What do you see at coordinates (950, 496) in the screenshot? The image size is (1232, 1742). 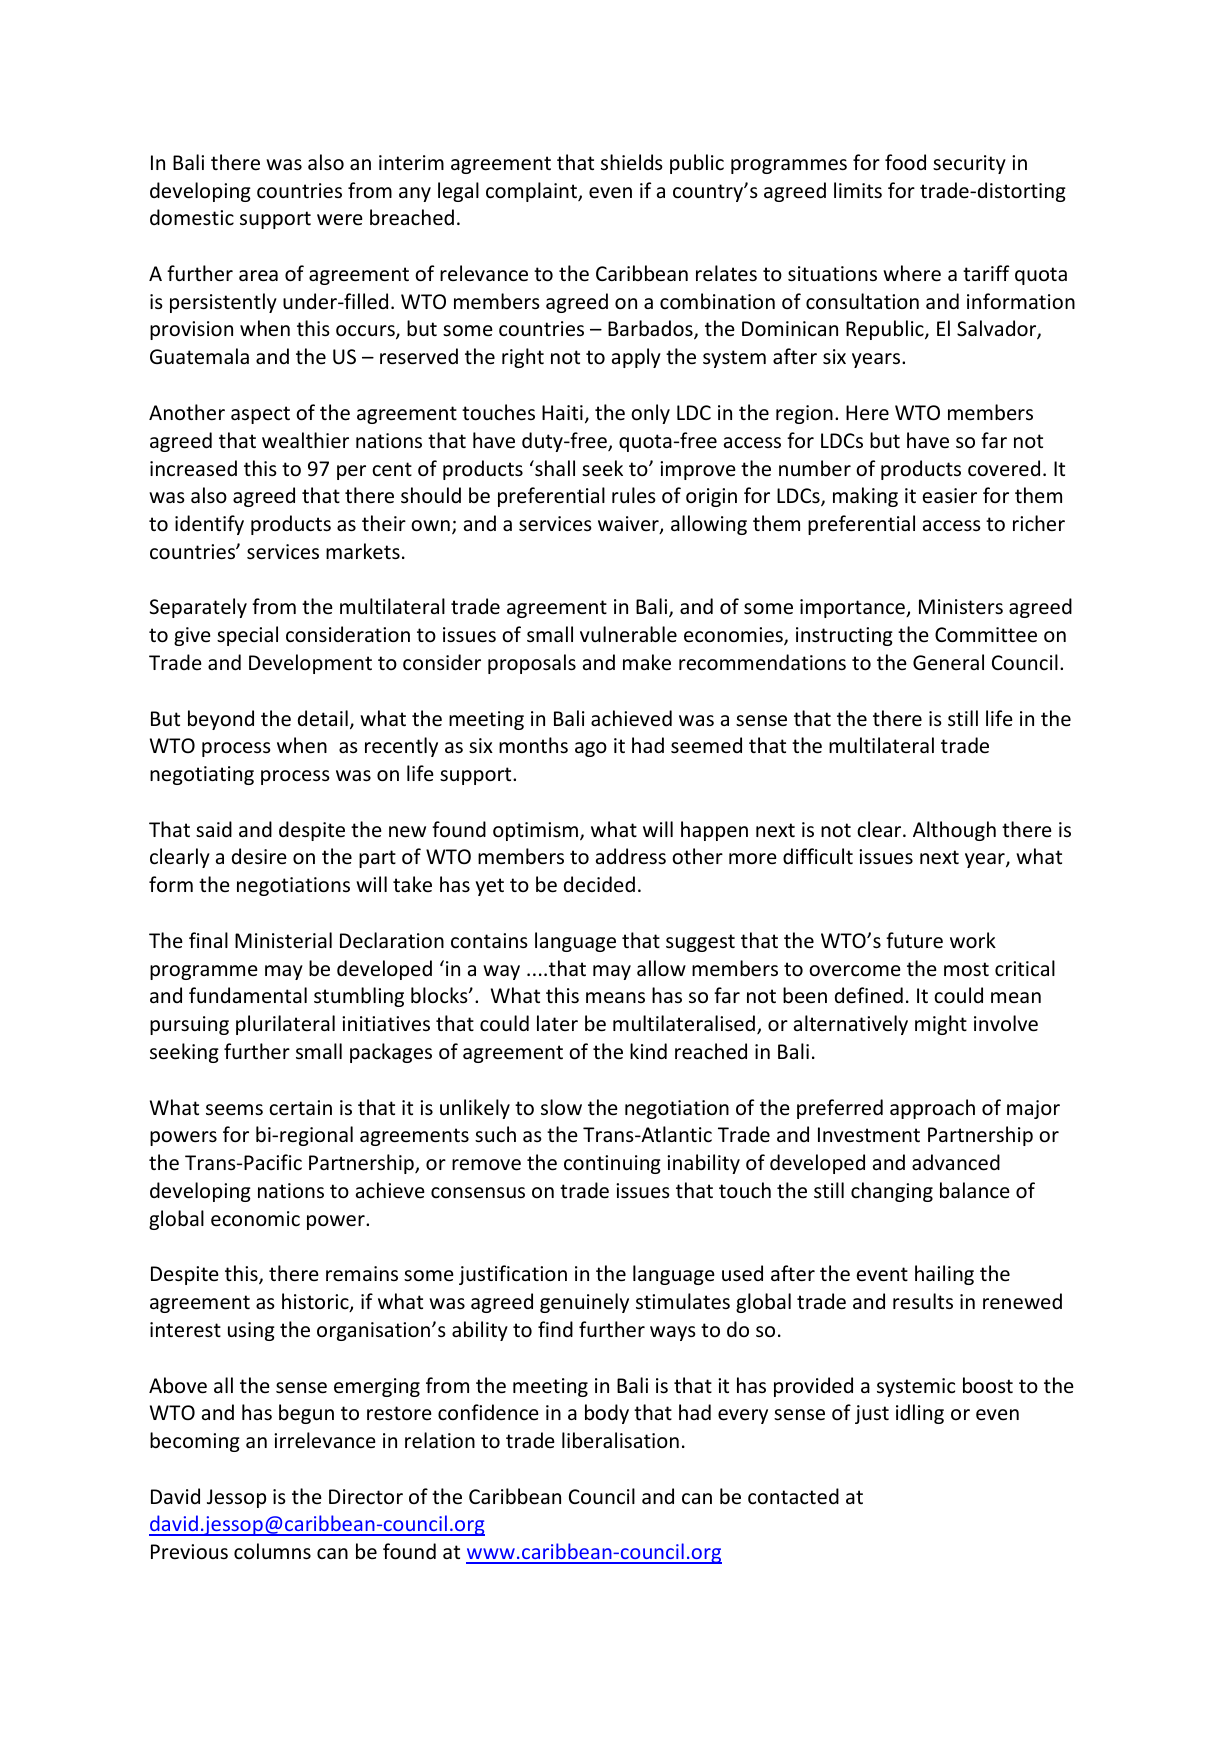 I see `easier` at bounding box center [950, 496].
